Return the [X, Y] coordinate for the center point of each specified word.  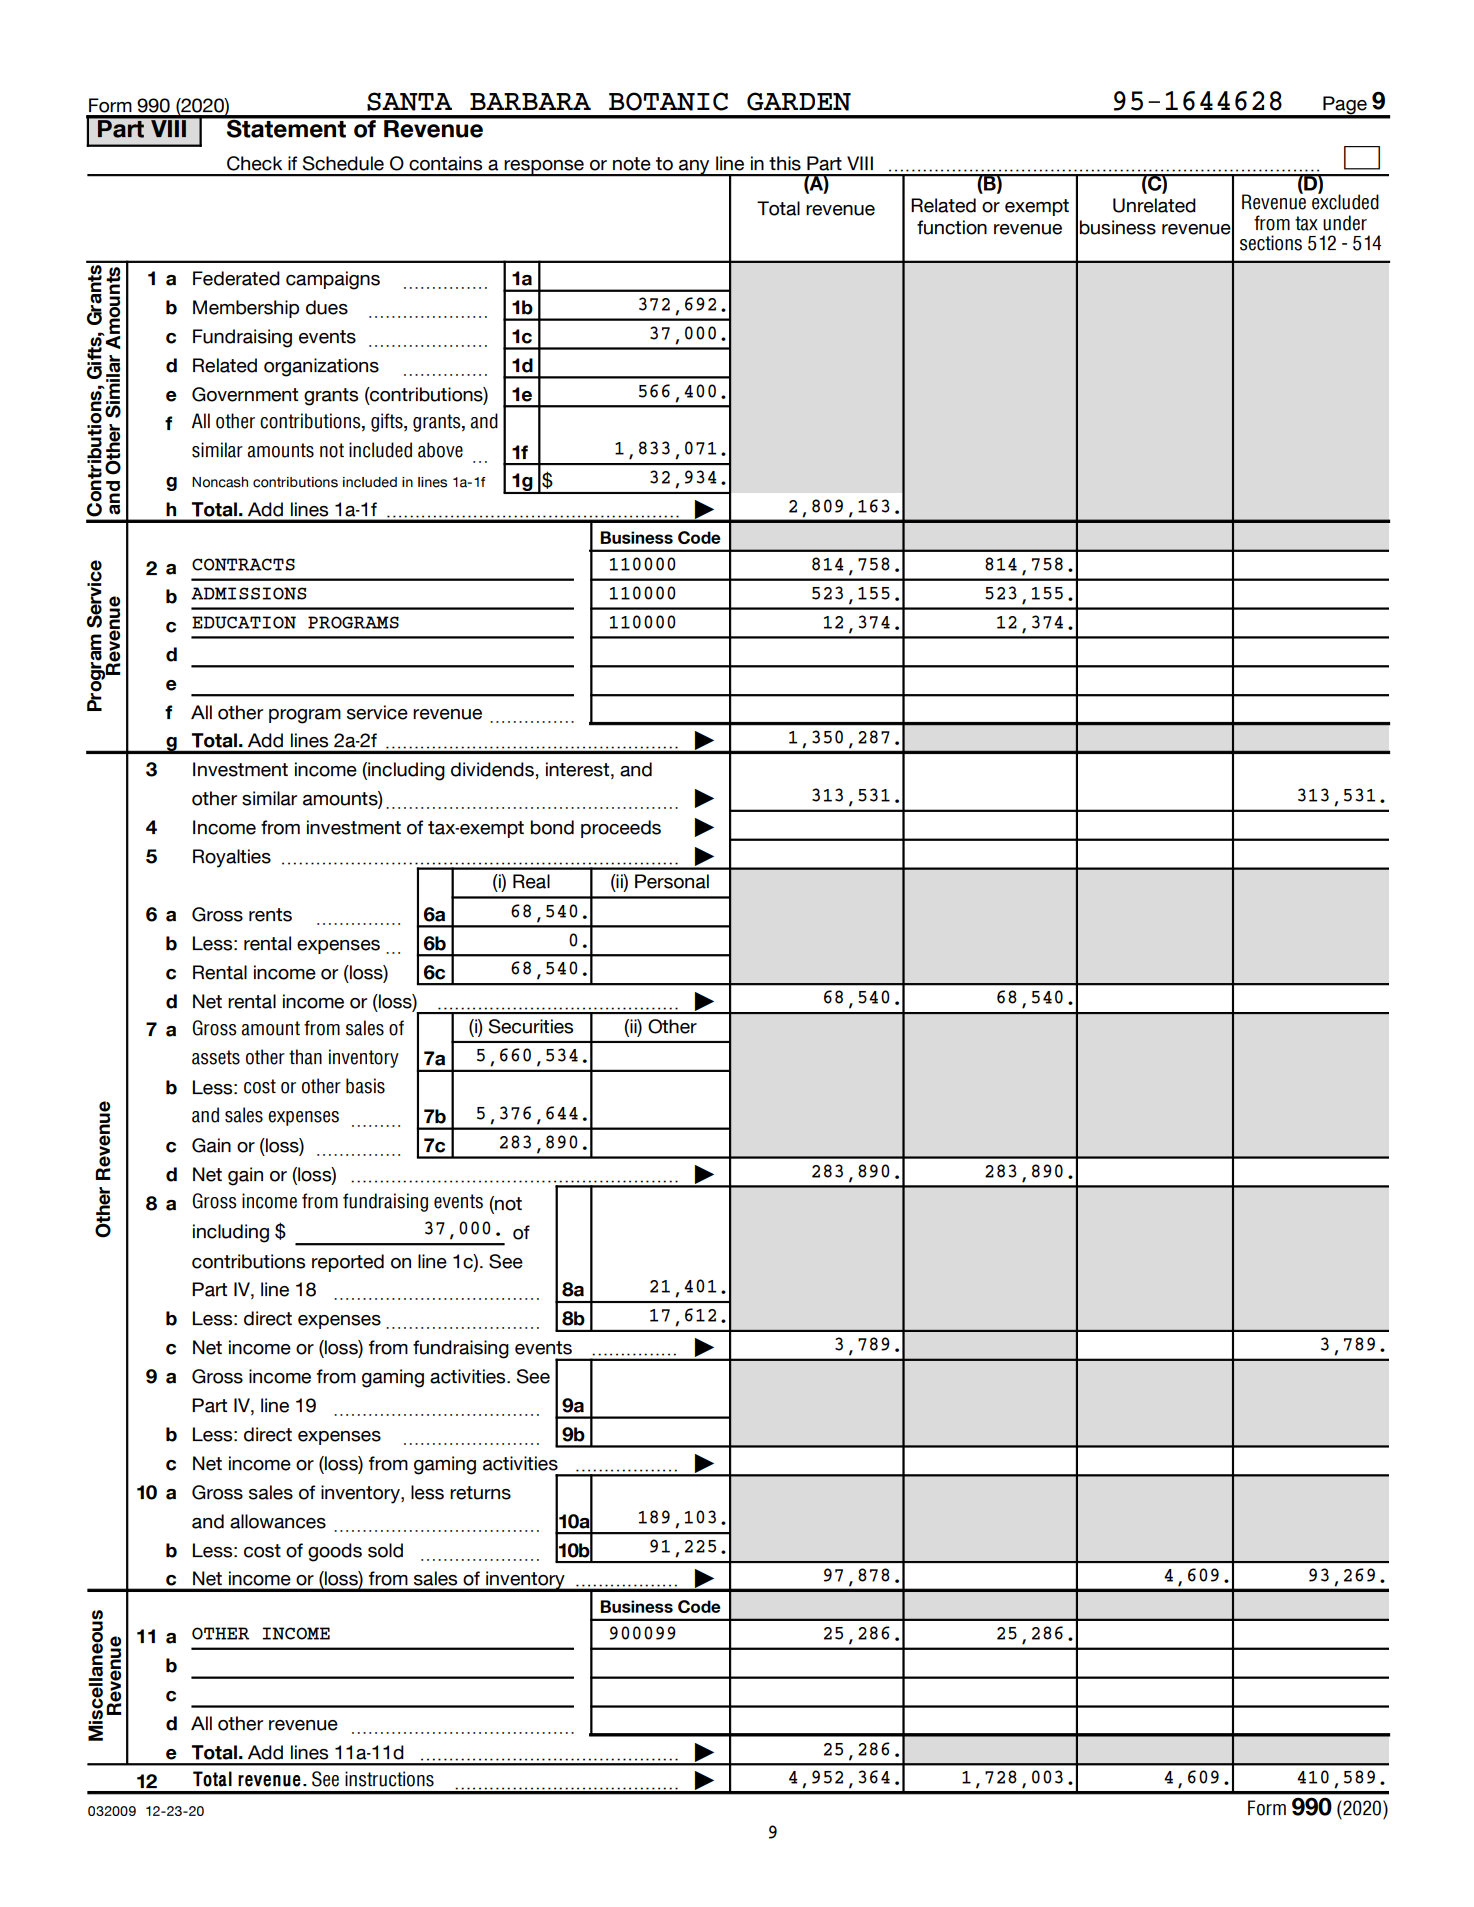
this [785, 163]
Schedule [343, 163]
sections [1271, 243]
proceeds [621, 829]
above [440, 450]
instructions [389, 1779]
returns [480, 1493]
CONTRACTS [243, 564]
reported [348, 1263]
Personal [672, 881]
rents [270, 915]
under [1345, 223]
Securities [530, 1026]
